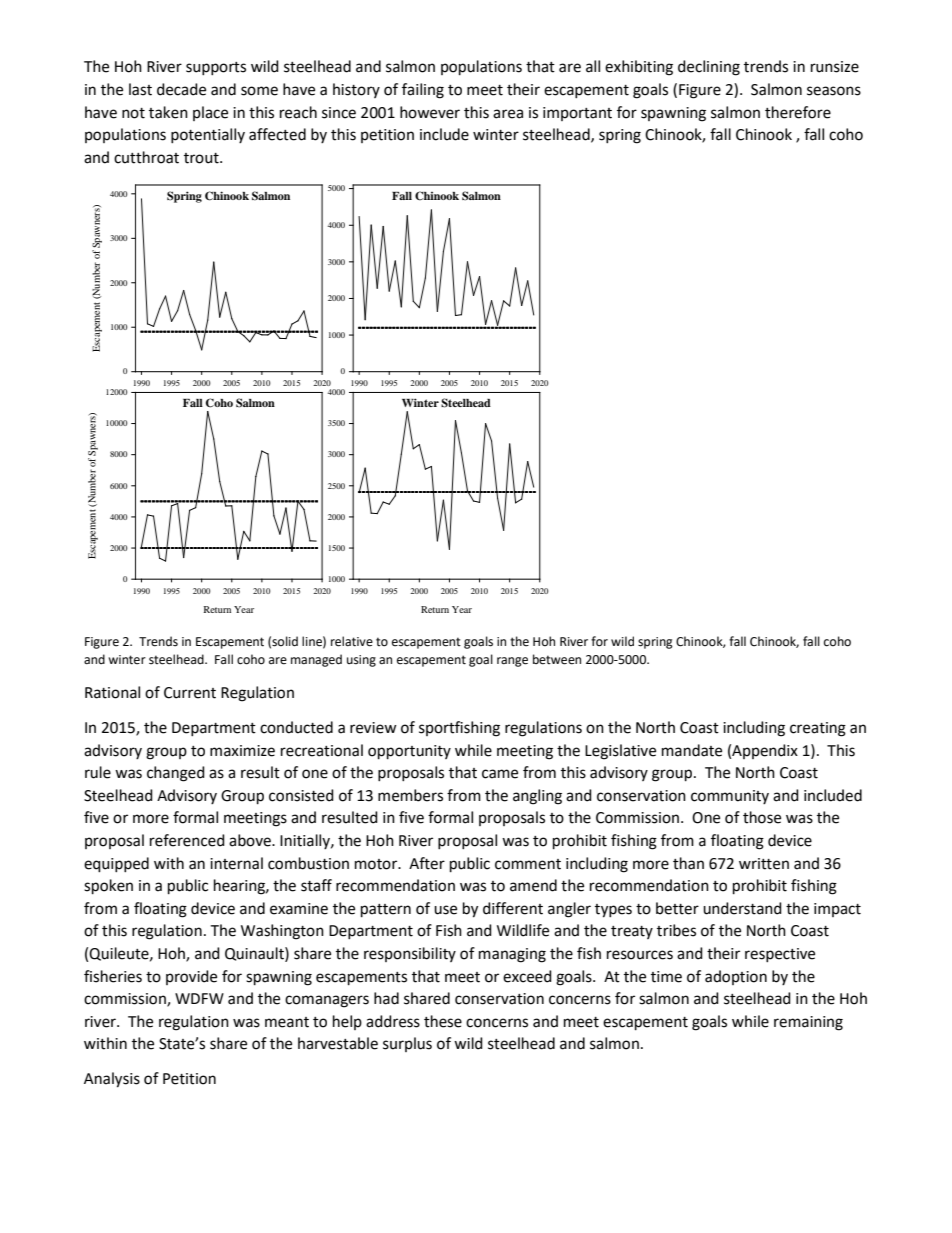  What do you see at coordinates (443, 1021) in the page?
I see `these` at bounding box center [443, 1021].
